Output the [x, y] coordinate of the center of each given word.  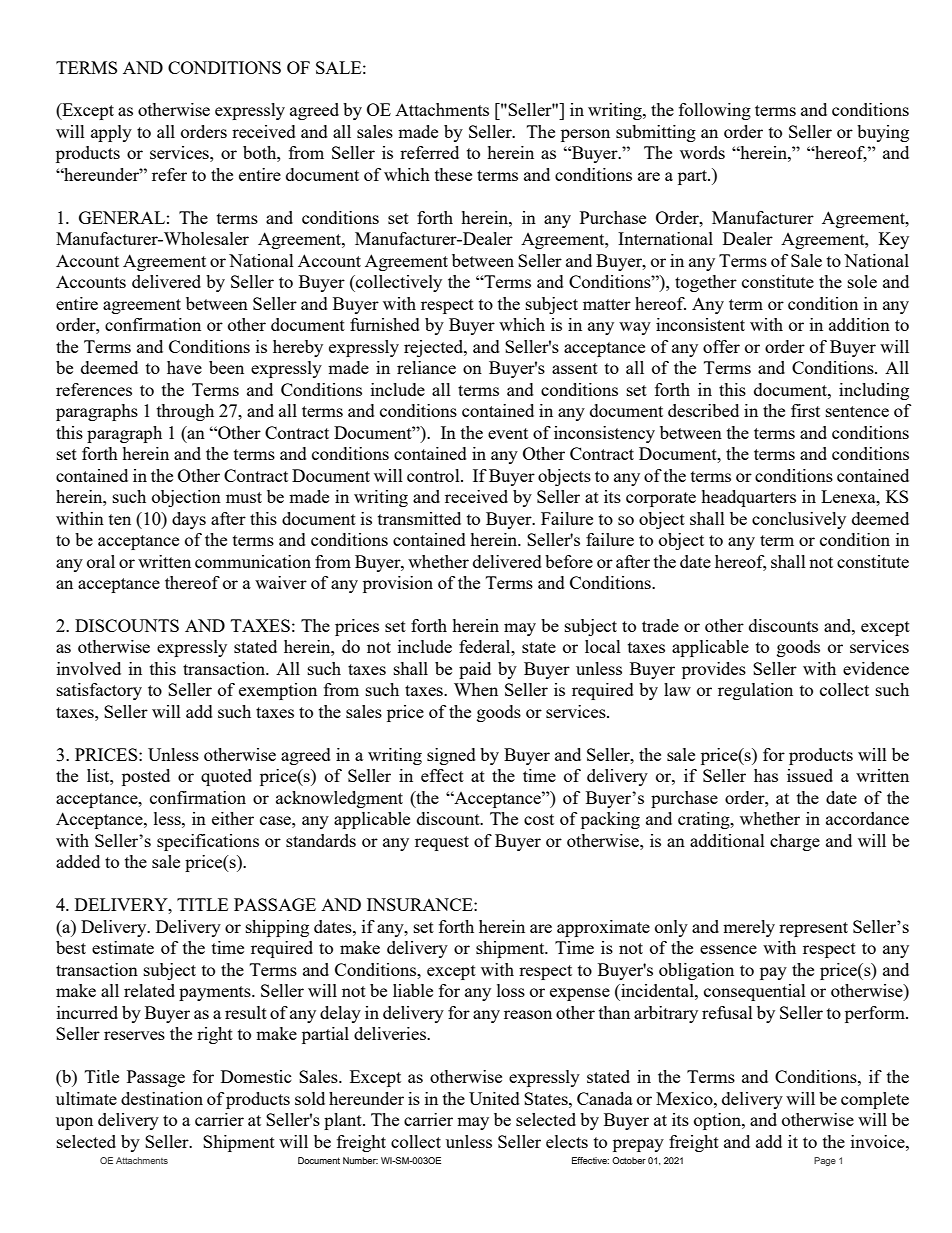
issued [810, 775]
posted [146, 777]
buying [883, 133]
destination [162, 1098]
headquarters [748, 498]
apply [111, 133]
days [189, 520]
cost [539, 819]
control [434, 475]
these [453, 174]
